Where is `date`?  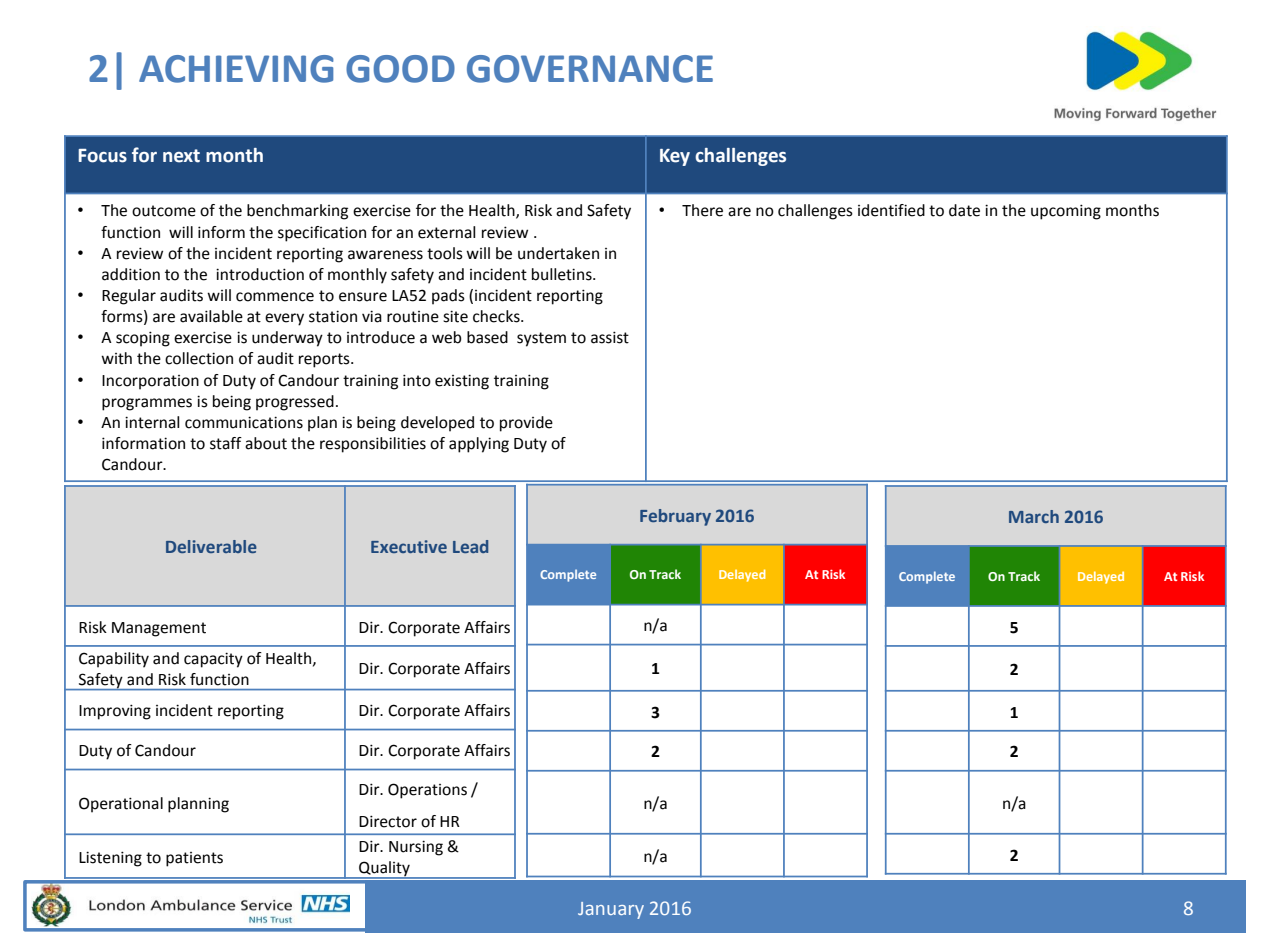
date is located at coordinates (964, 210).
